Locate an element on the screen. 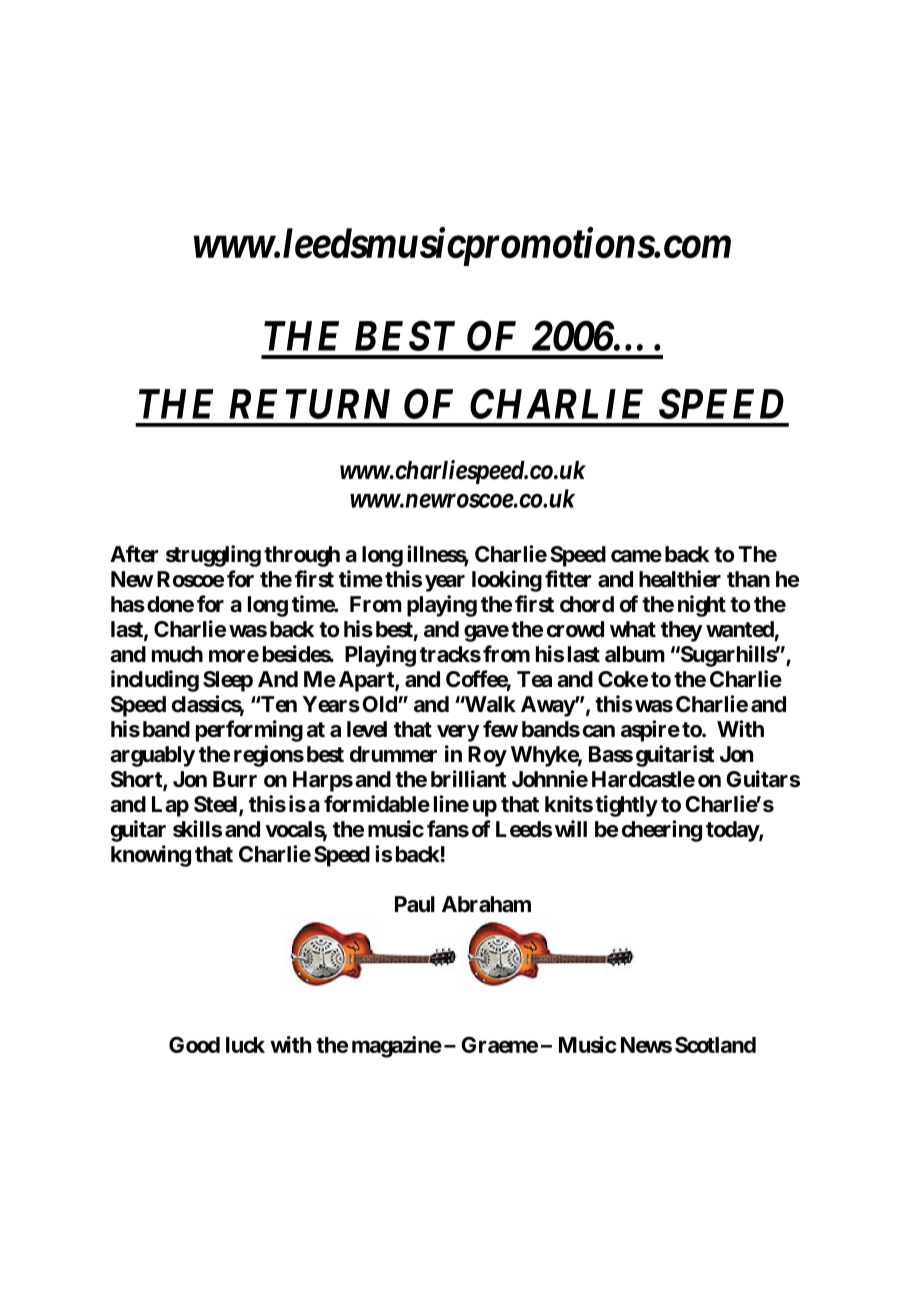  Good is located at coordinates (194, 1044).
